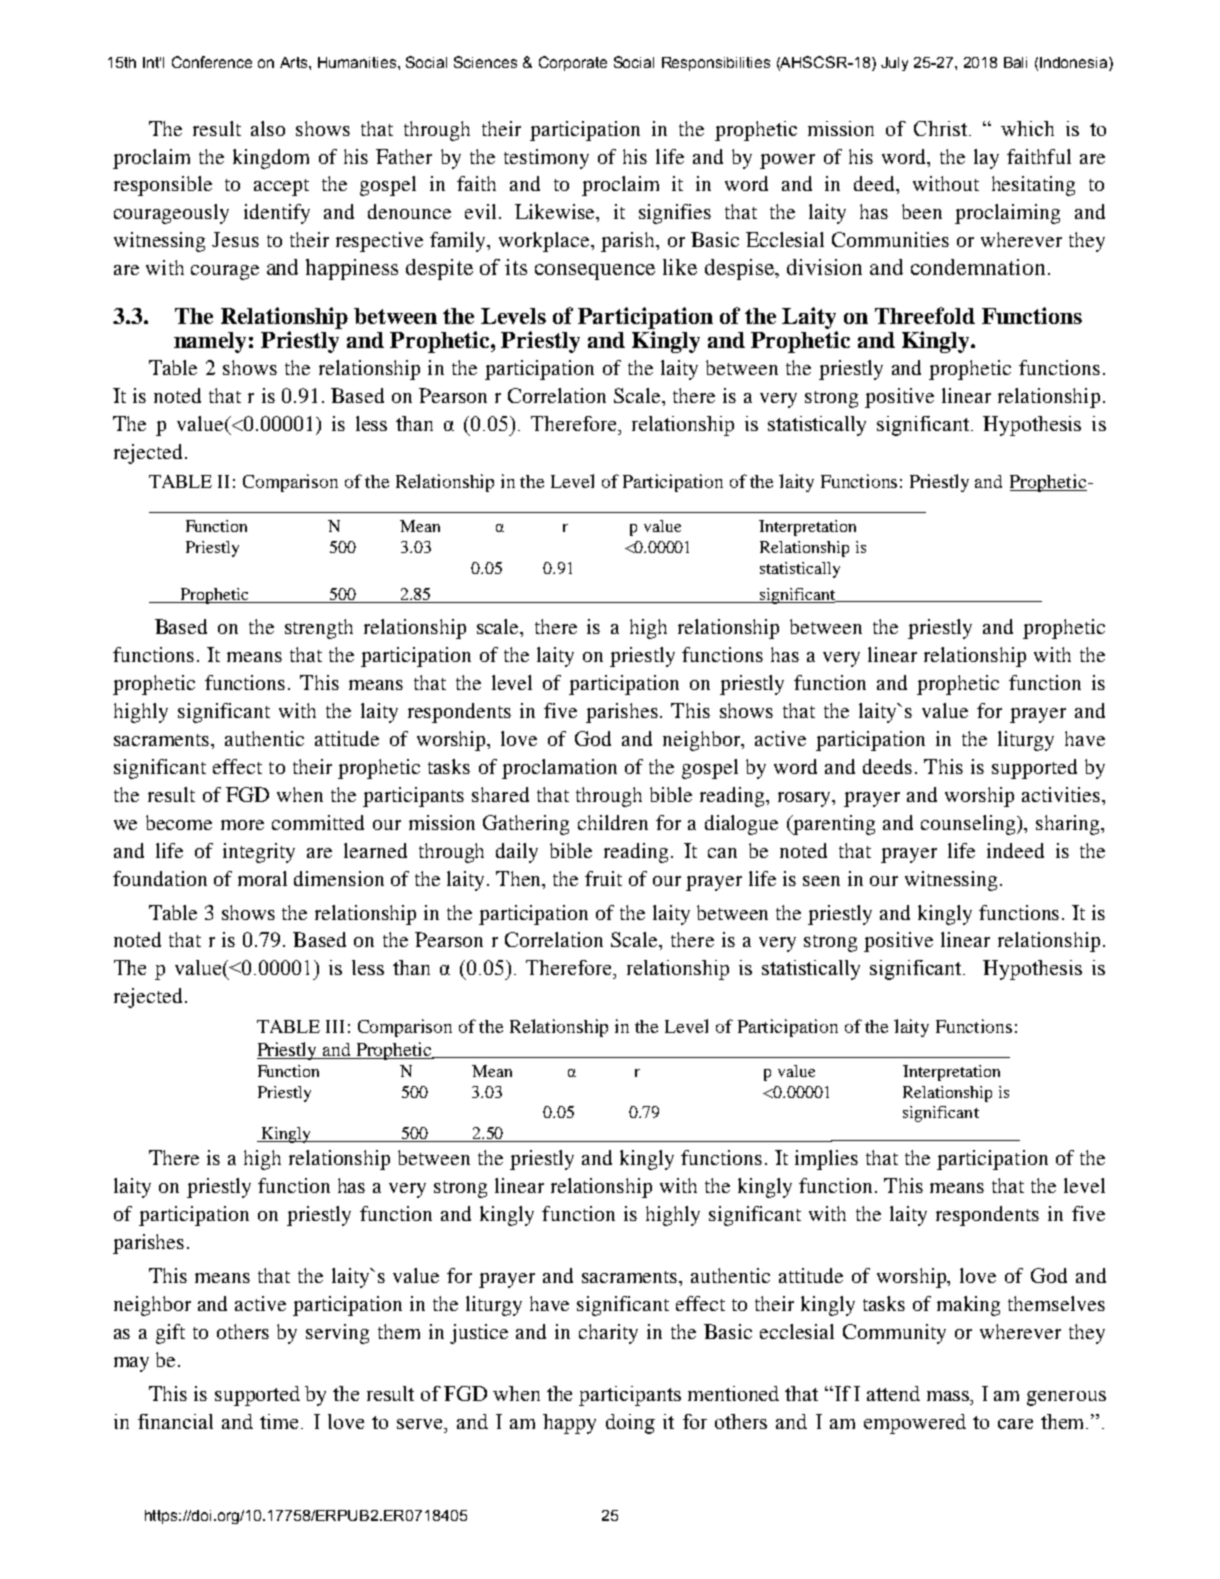 The width and height of the document is (1220, 1579). Describe the element at coordinates (319, 629) in the document. I see `strength` at that location.
